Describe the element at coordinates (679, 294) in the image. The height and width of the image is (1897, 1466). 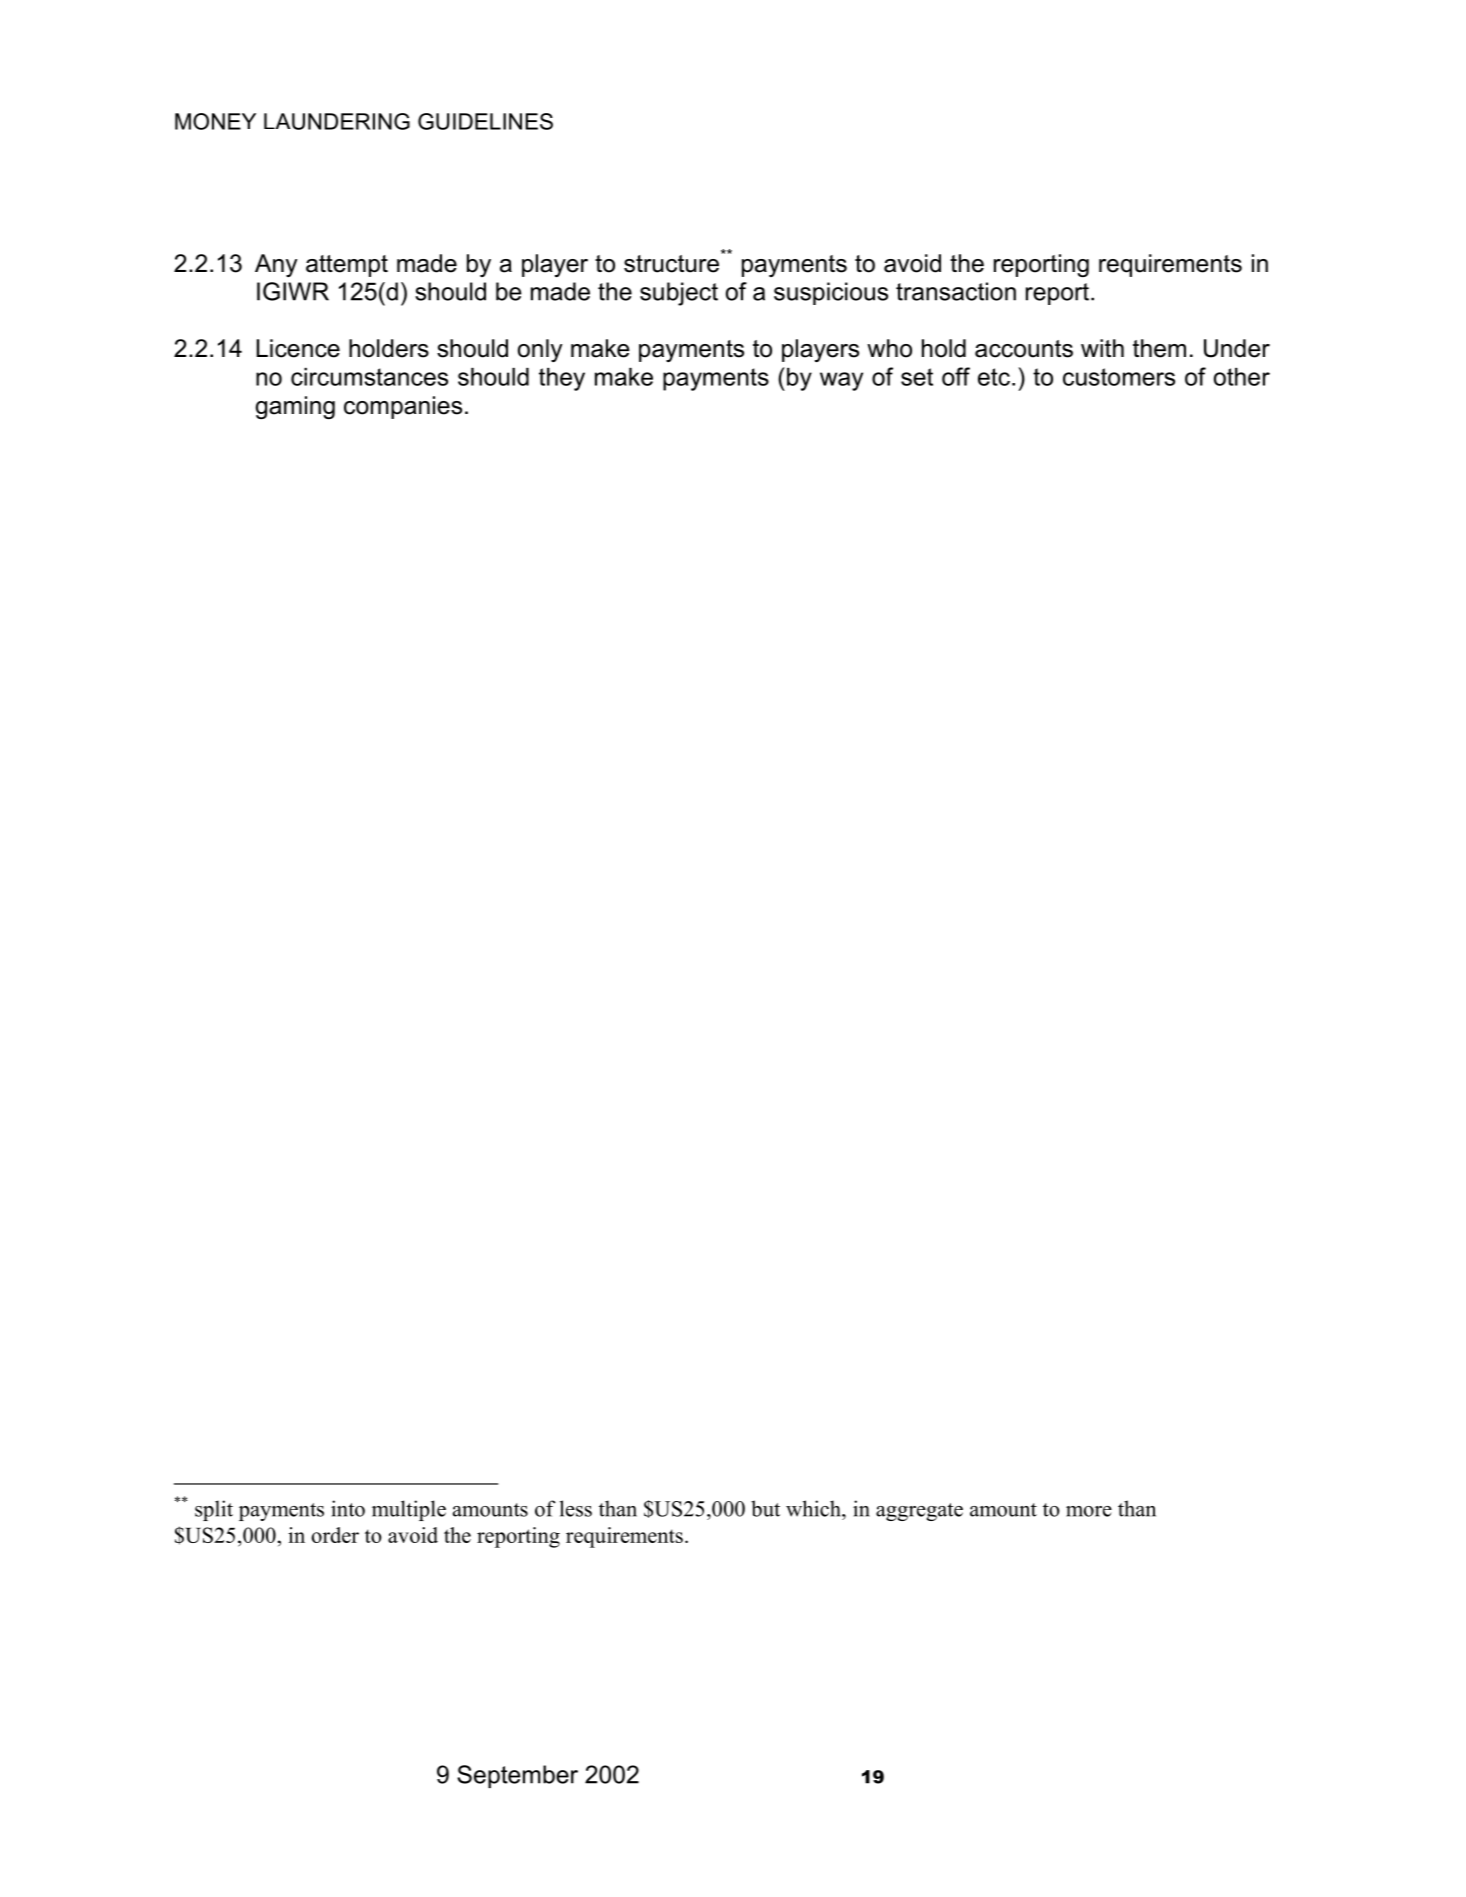
I see `subject` at that location.
